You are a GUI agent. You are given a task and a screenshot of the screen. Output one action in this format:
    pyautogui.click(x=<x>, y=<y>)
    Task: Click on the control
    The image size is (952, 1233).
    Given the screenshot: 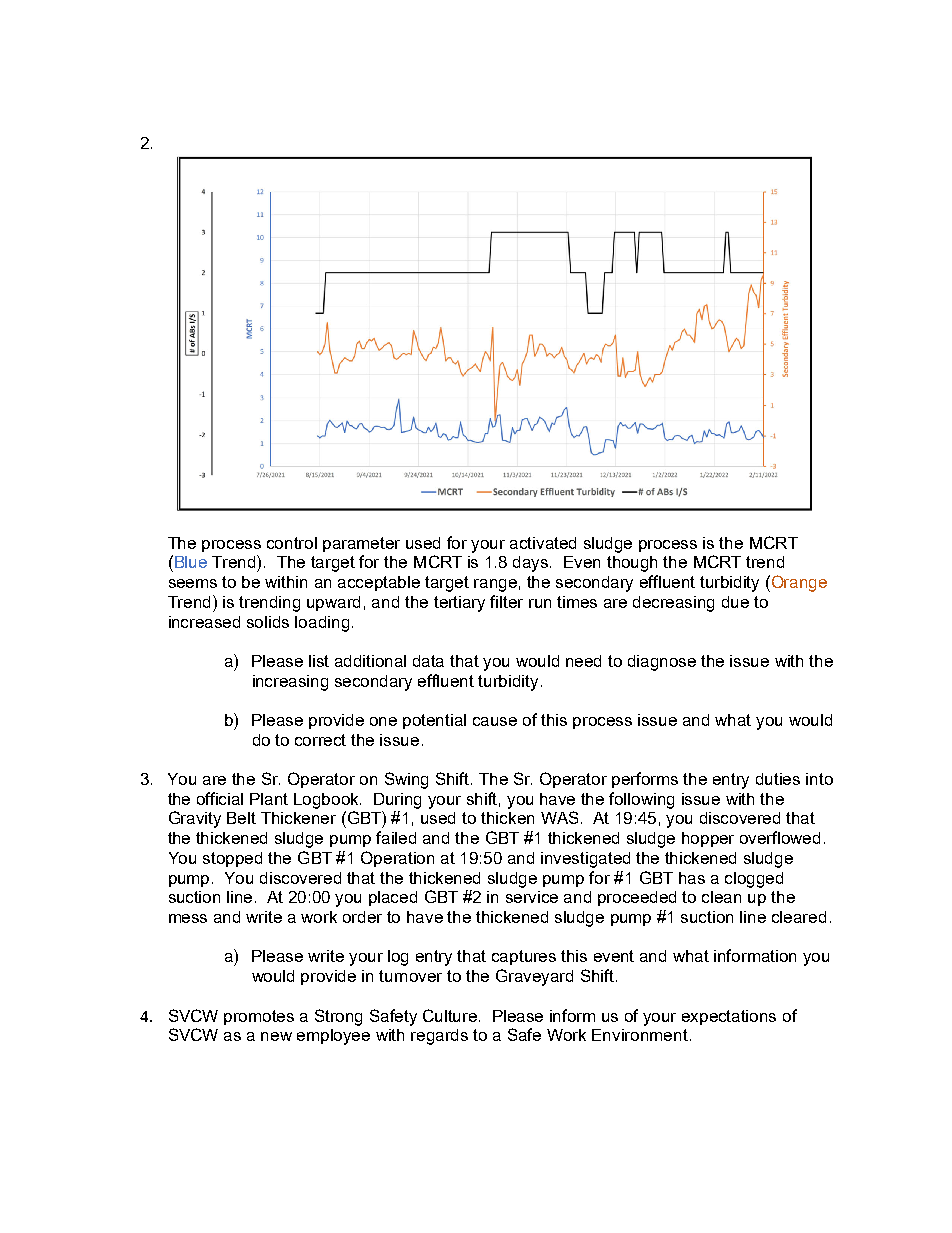 What is the action you would take?
    pyautogui.click(x=292, y=543)
